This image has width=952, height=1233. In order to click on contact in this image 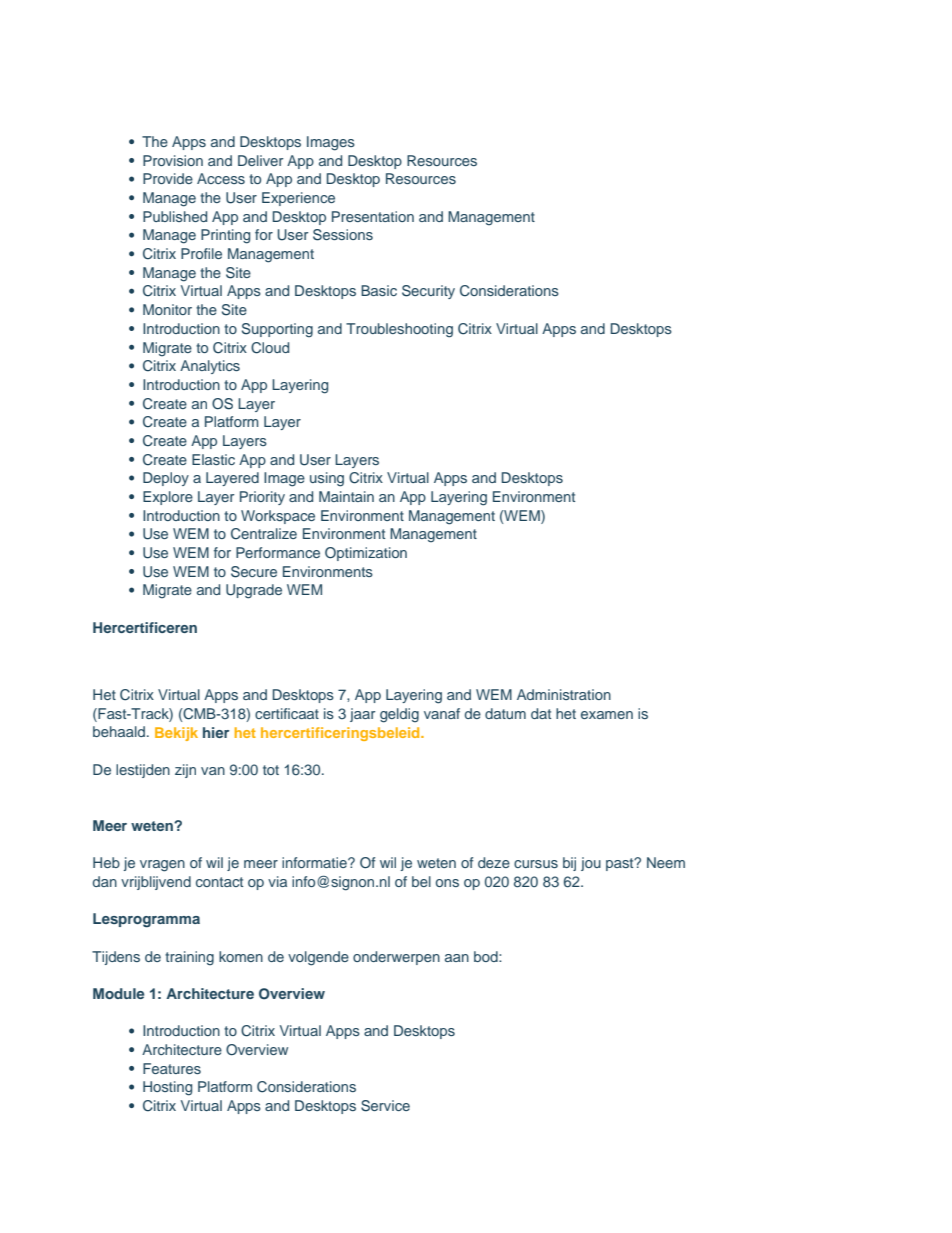, I will do `click(219, 882)`.
